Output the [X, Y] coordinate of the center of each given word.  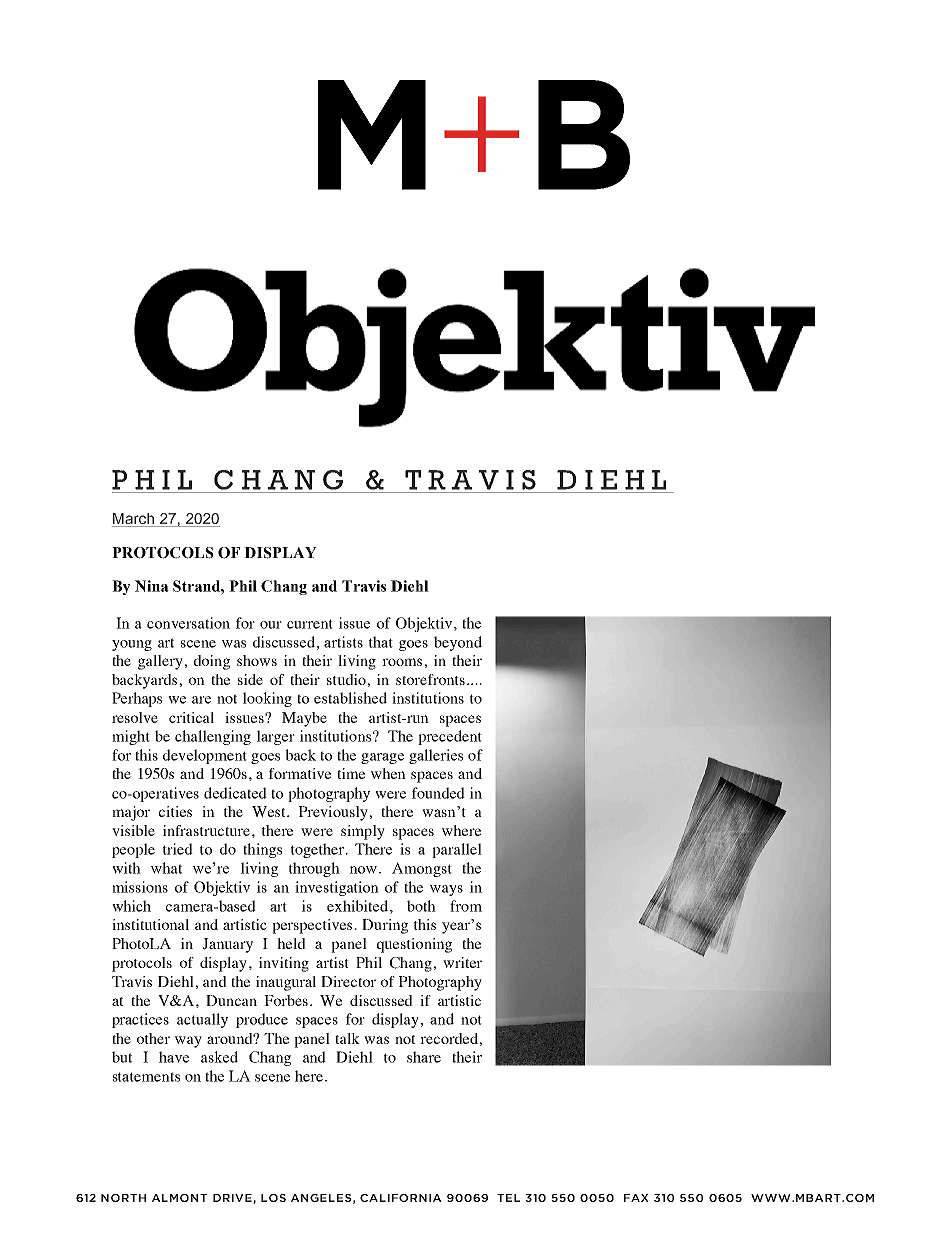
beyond [458, 643]
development [205, 756]
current [310, 624]
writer [462, 962]
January [227, 945]
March [133, 520]
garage [382, 758]
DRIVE [233, 1199]
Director [348, 981]
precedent [450, 737]
